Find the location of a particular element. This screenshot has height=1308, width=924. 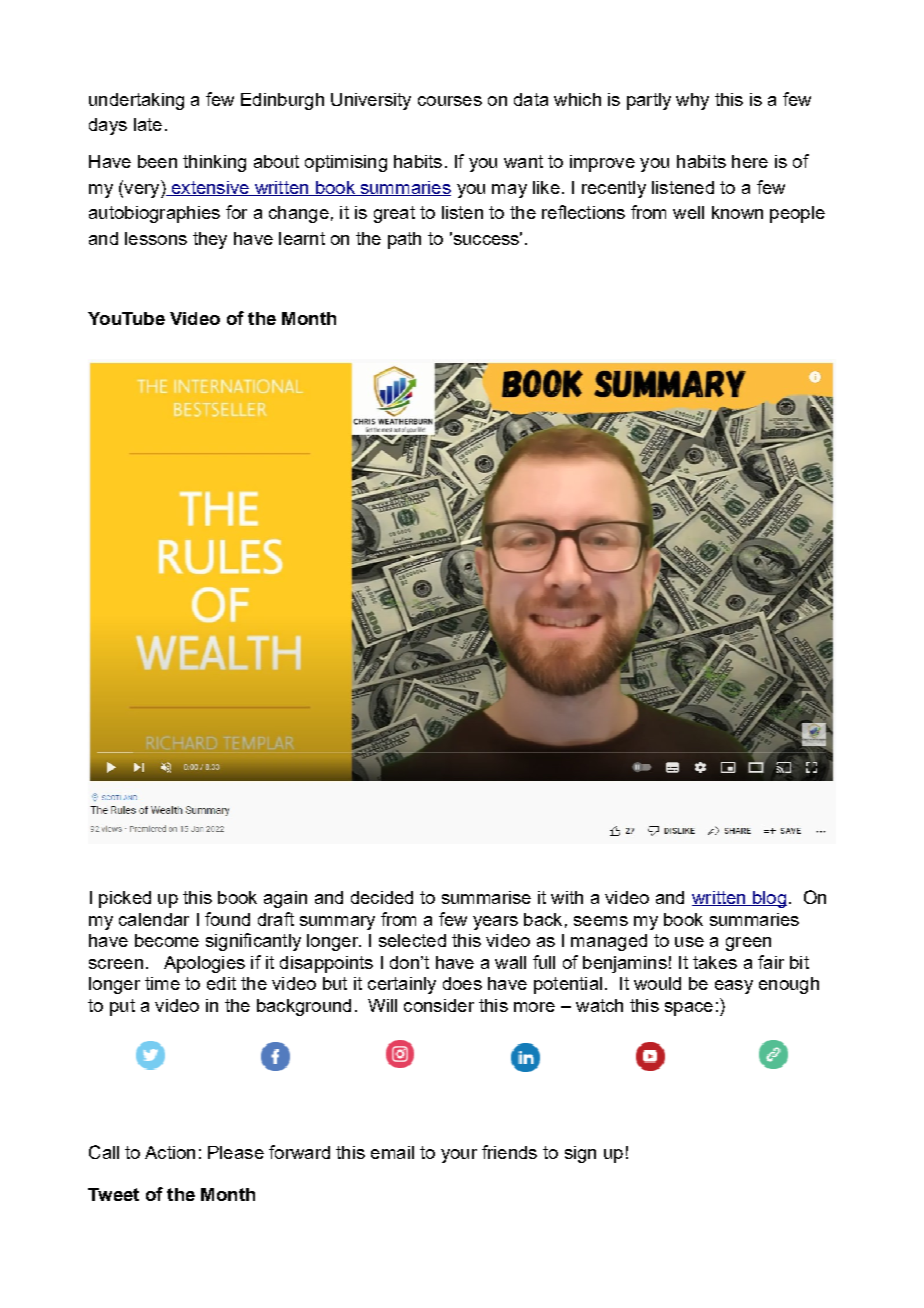

picked is located at coordinates (125, 899).
